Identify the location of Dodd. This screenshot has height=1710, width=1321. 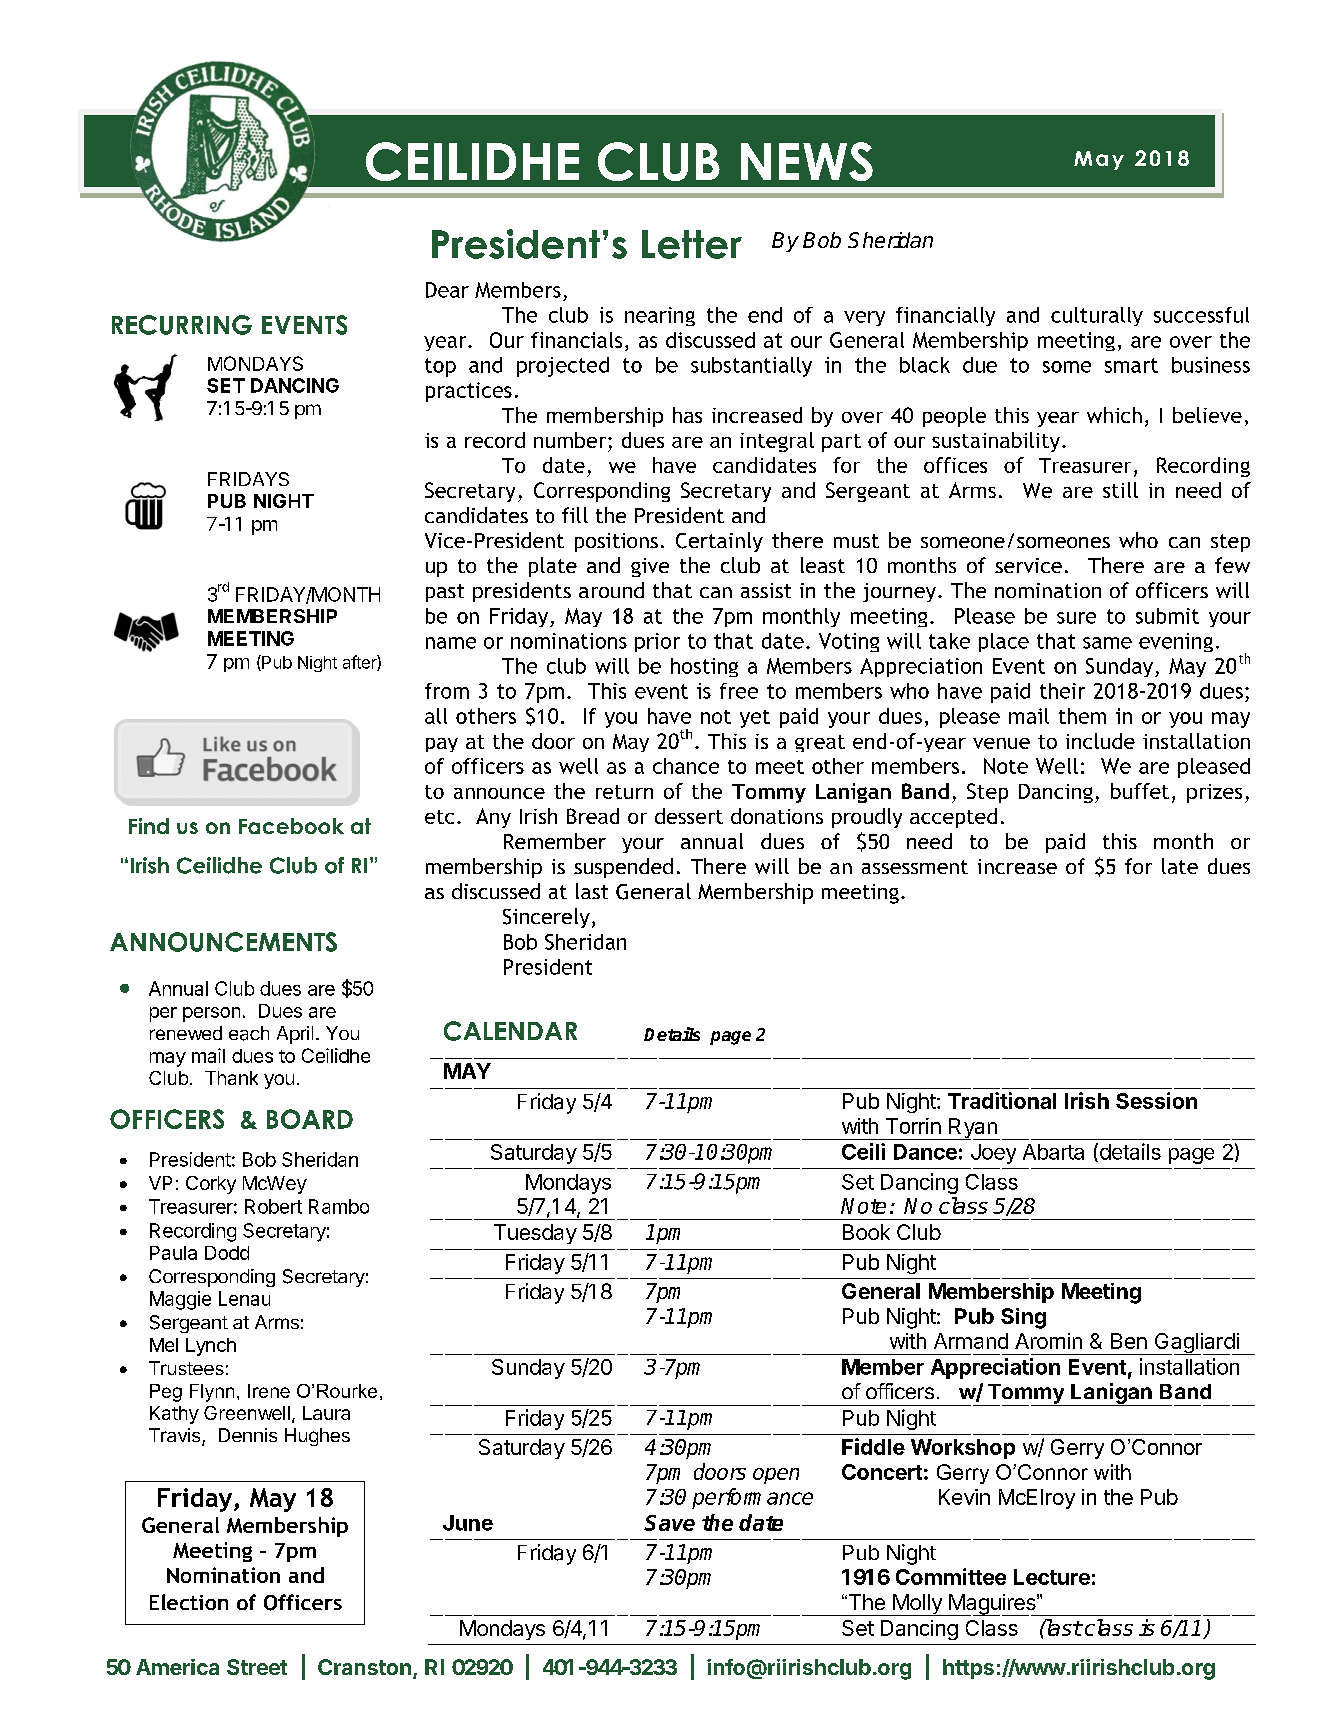
(227, 1253).
